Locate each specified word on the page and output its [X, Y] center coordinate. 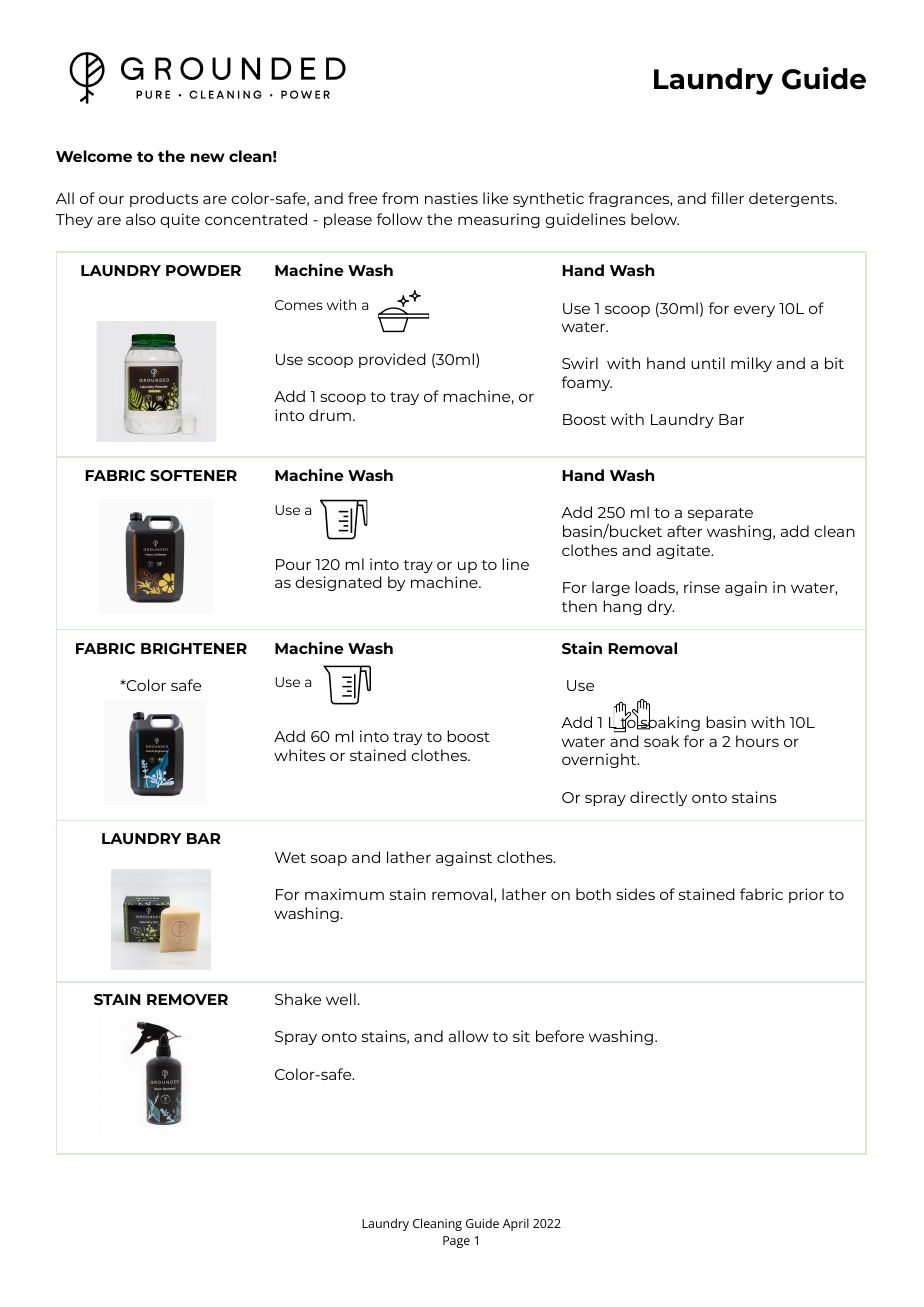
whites [299, 755]
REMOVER [187, 999]
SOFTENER [193, 475]
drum [330, 415]
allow [469, 1036]
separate [720, 514]
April [516, 1224]
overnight [600, 760]
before [560, 1036]
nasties [451, 198]
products [164, 199]
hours [757, 741]
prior [806, 895]
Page [456, 1242]
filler [727, 198]
